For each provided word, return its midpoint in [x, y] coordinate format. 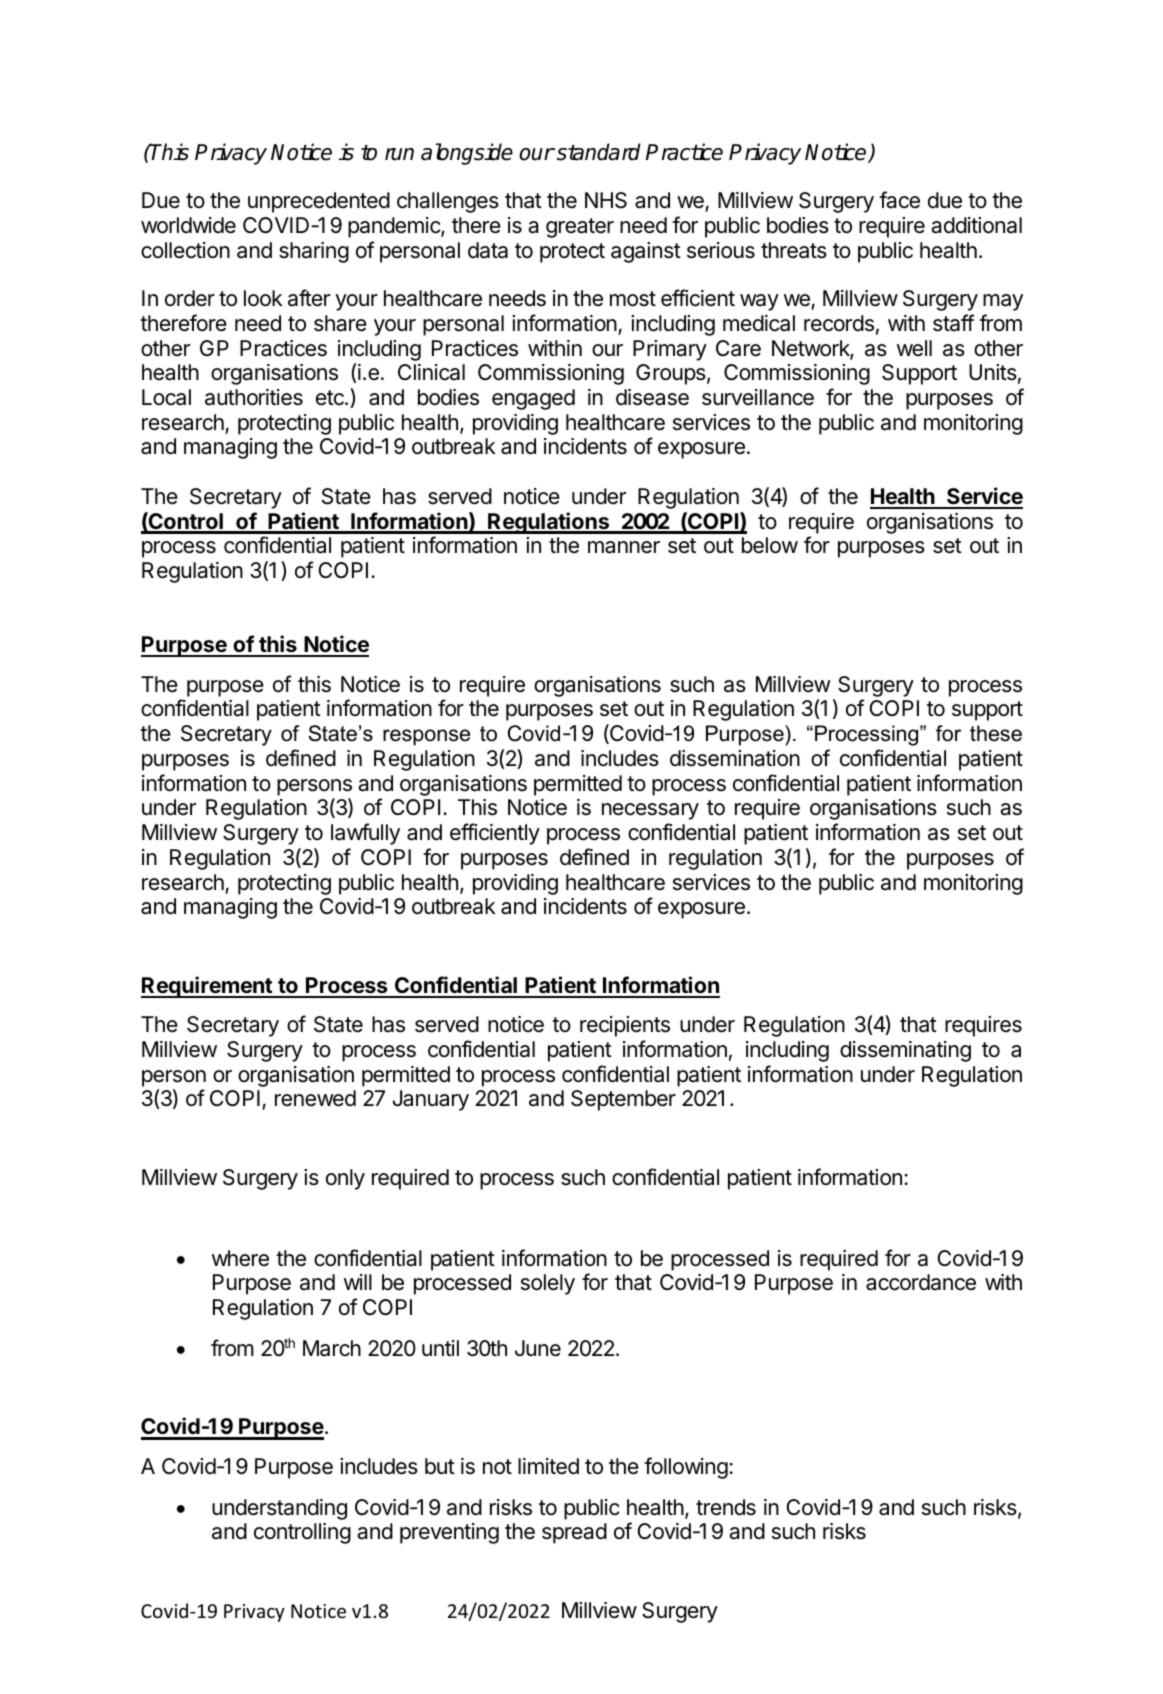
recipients [625, 1026]
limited [548, 1466]
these [996, 733]
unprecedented [319, 202]
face [899, 200]
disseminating [905, 1051]
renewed [315, 1098]
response [426, 737]
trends [726, 1507]
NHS [606, 200]
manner [624, 547]
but [440, 1466]
